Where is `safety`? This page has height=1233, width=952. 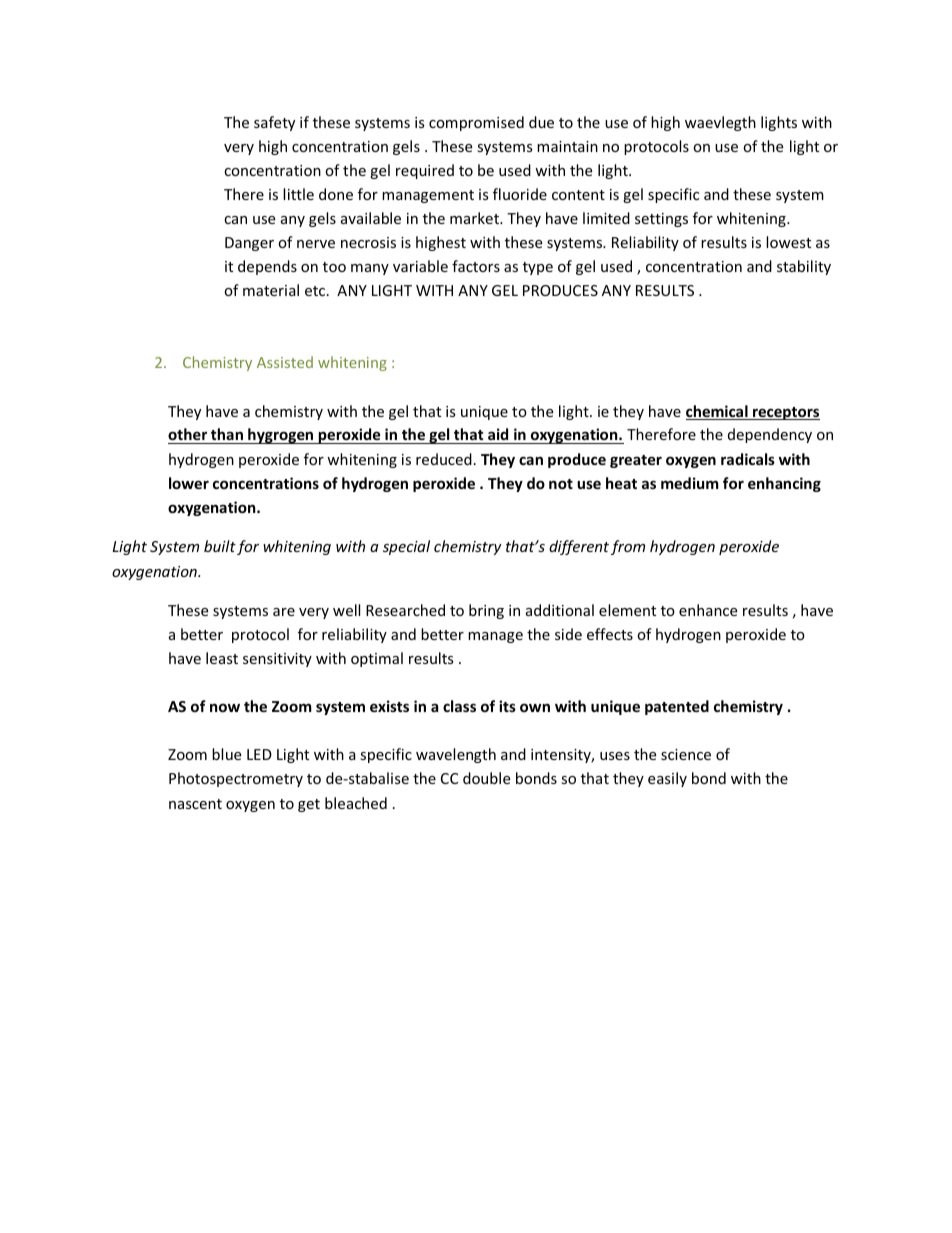 safety is located at coordinates (274, 123).
